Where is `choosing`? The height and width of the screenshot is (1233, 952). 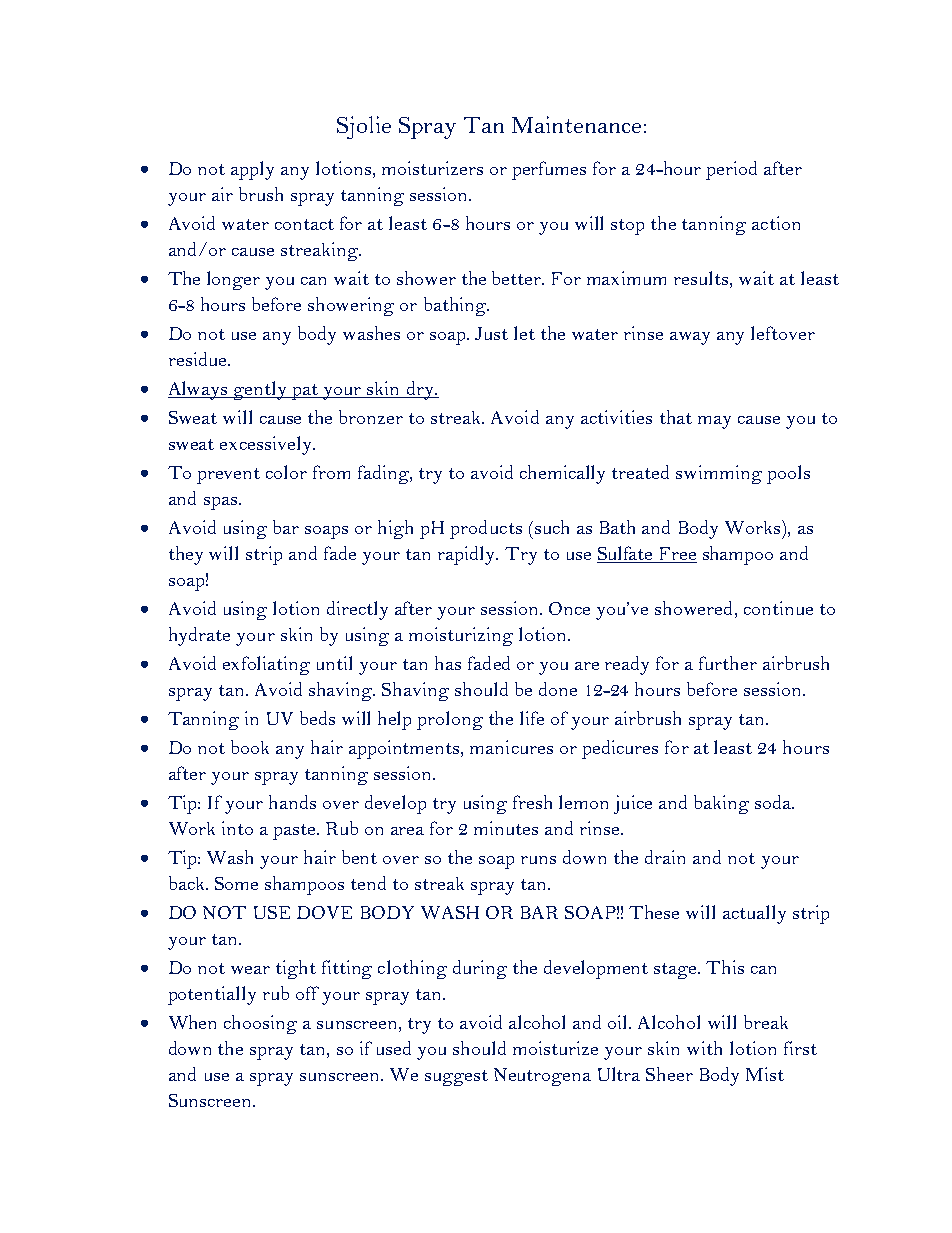
choosing is located at coordinates (260, 1024).
